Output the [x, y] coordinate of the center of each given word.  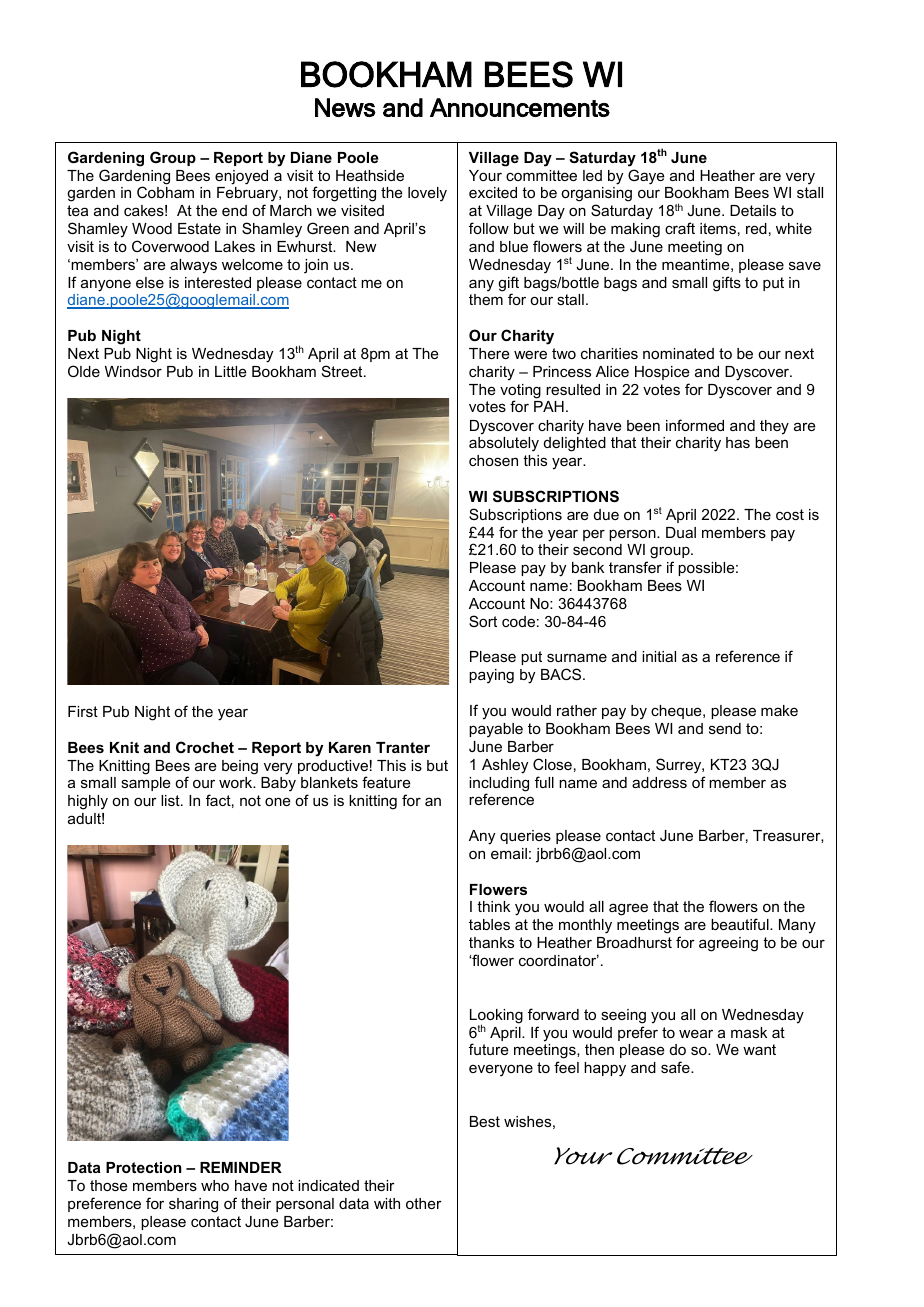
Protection [143, 1167]
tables [489, 924]
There [489, 353]
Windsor [133, 371]
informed [695, 425]
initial [659, 656]
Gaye [646, 177]
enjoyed [241, 177]
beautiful [741, 924]
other [424, 1203]
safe [676, 1067]
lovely [427, 194]
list [171, 800]
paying [491, 676]
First [83, 711]
